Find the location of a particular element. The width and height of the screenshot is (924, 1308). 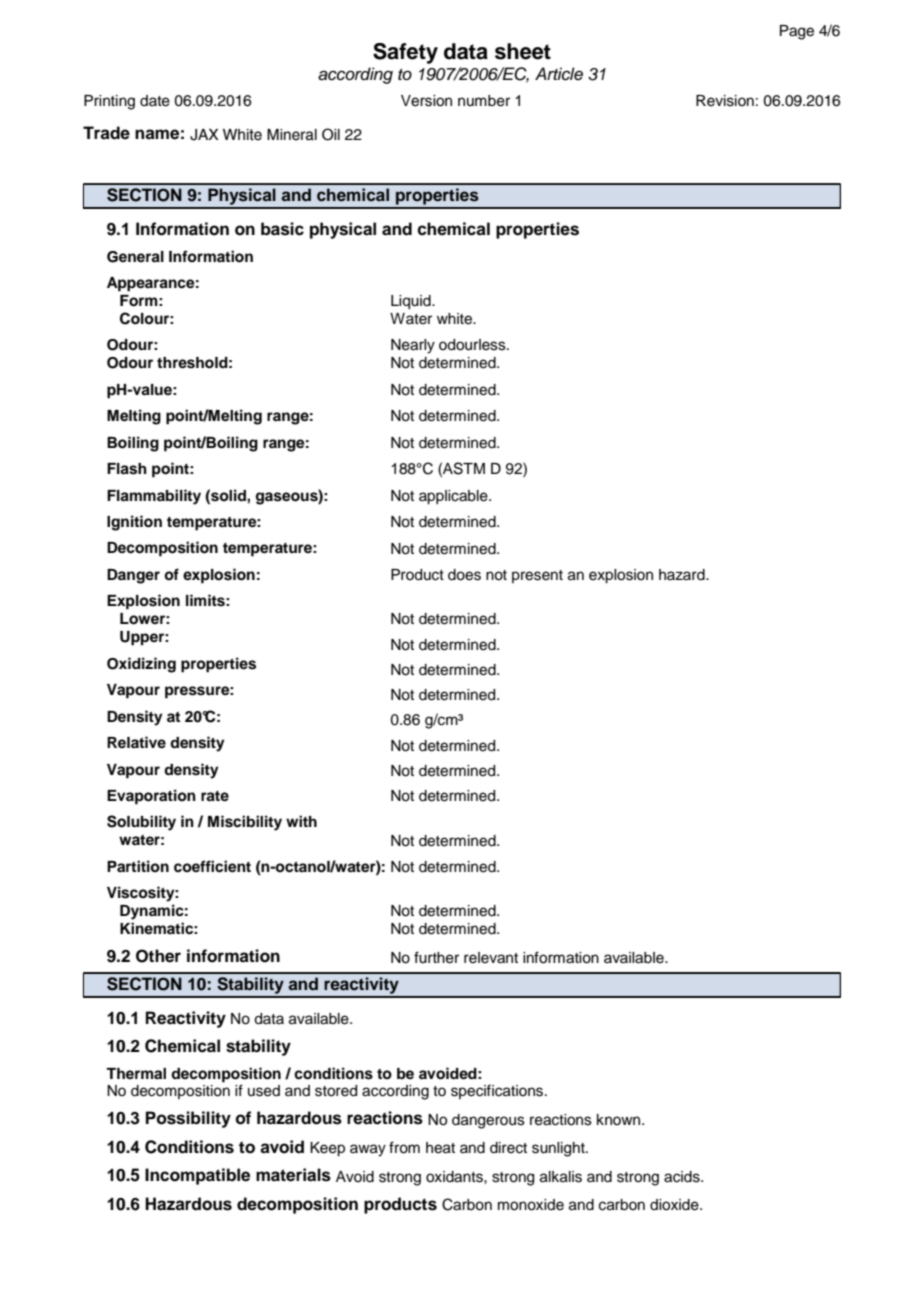

Oxidizing is located at coordinates (141, 665).
